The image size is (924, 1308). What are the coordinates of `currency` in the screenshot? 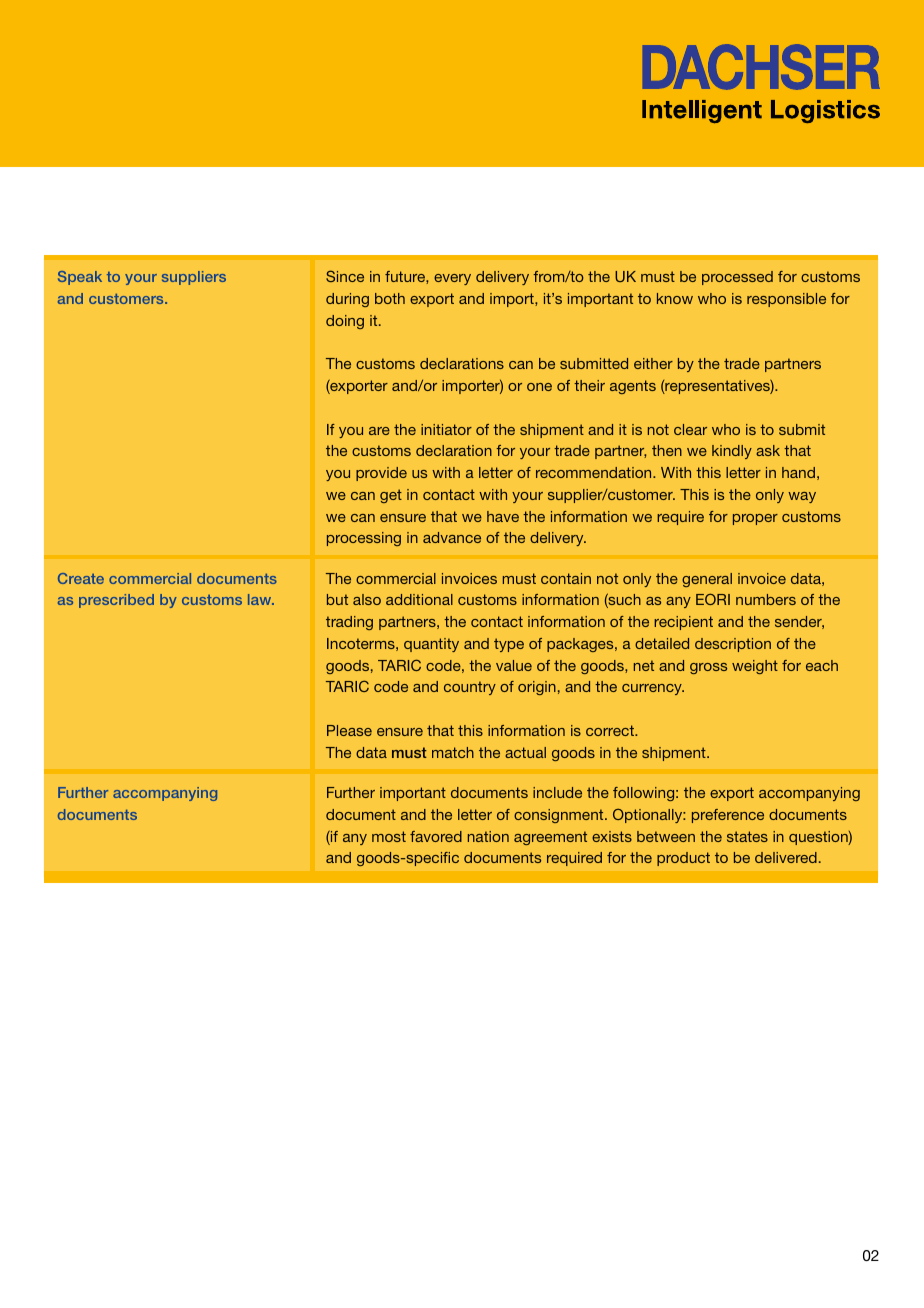 It's located at (653, 689).
